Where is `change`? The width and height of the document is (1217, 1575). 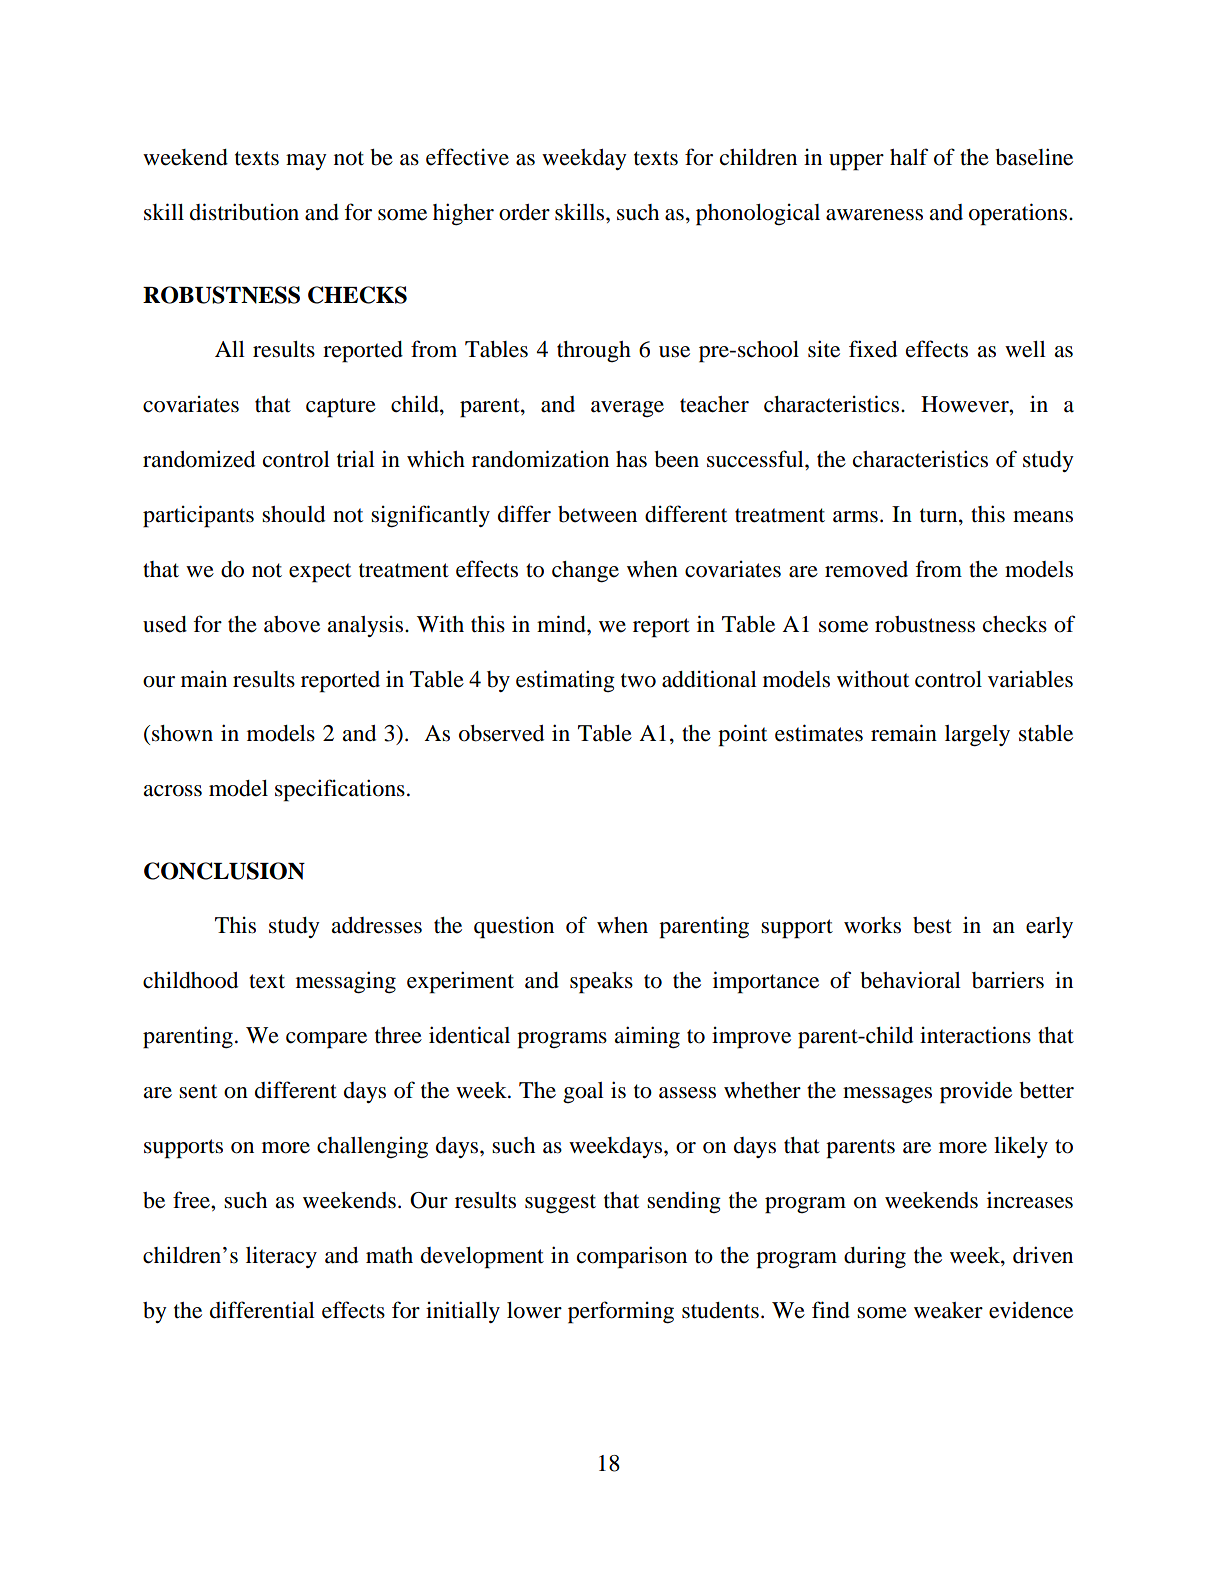
change is located at coordinates (585, 572).
